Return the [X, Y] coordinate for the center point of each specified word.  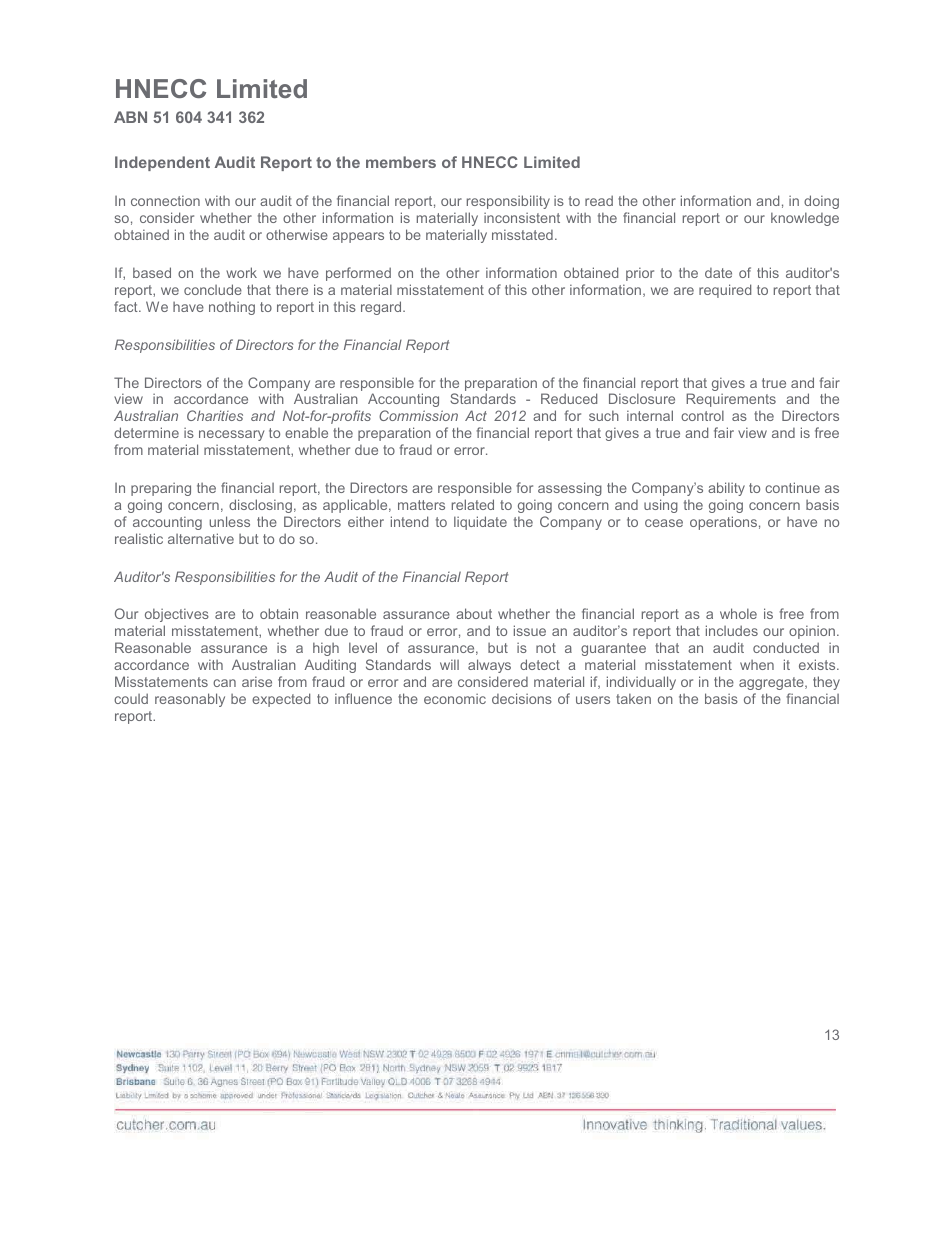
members [401, 162]
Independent [162, 163]
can [224, 683]
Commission [418, 415]
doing [821, 202]
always [489, 666]
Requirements [731, 400]
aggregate [772, 683]
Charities [215, 415]
